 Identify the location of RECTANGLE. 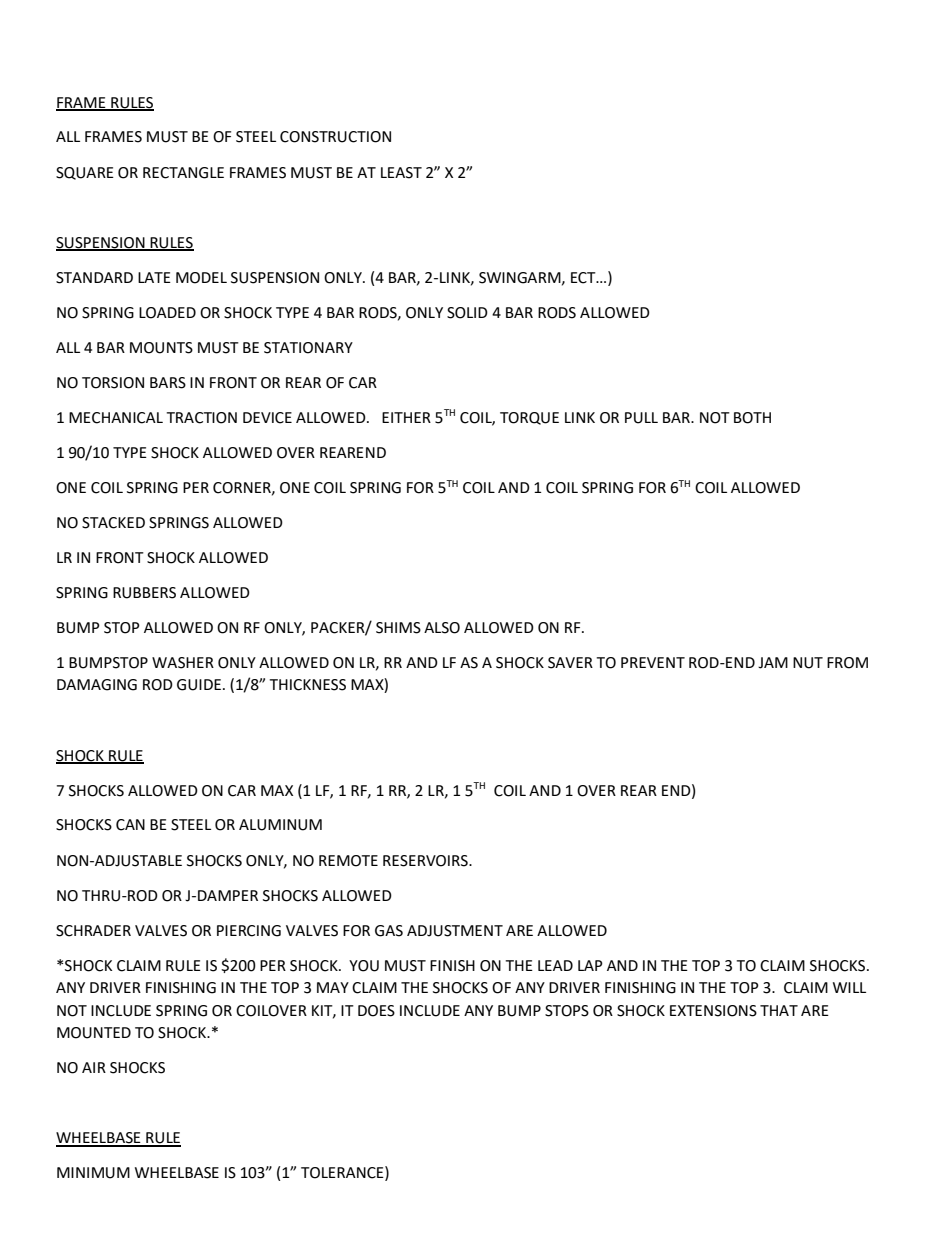
(183, 173).
